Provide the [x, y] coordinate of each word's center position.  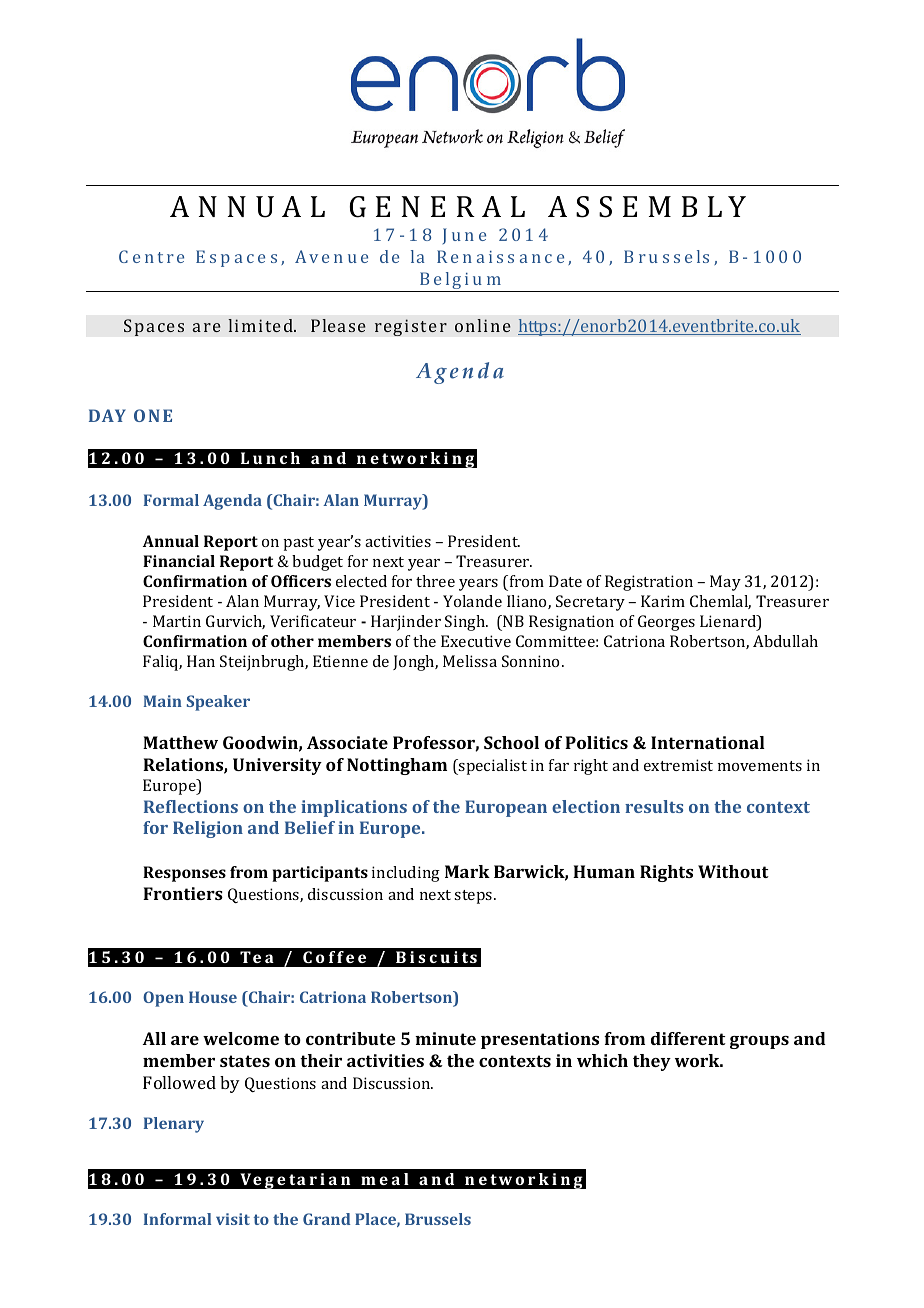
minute [445, 1038]
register [411, 327]
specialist [492, 767]
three [435, 581]
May [725, 583]
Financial [179, 561]
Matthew [180, 742]
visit [233, 1219]
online [483, 325]
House [213, 997]
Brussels [438, 1219]
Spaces [154, 327]
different [688, 1038]
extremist [678, 765]
